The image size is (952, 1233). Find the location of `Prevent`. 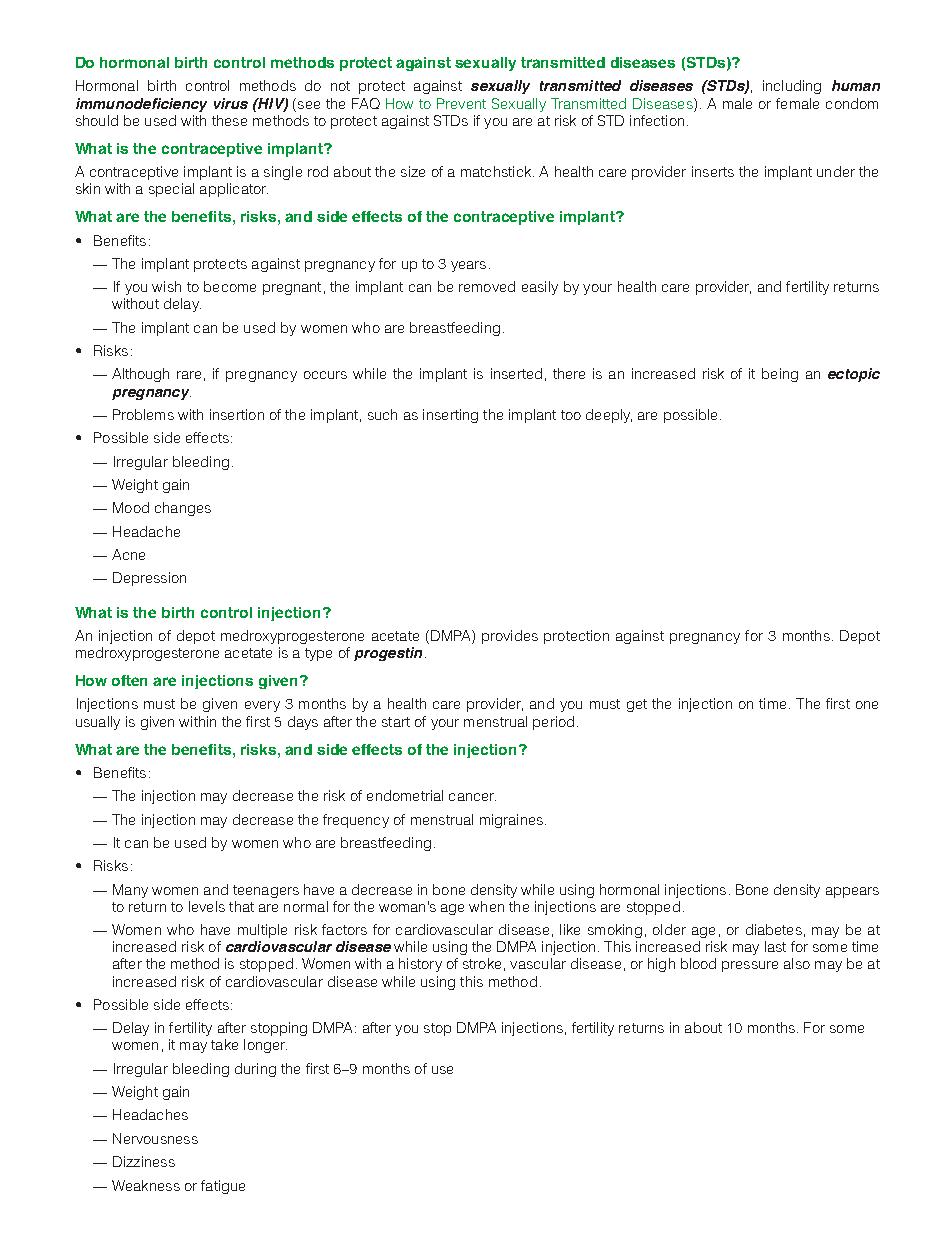

Prevent is located at coordinates (461, 103).
